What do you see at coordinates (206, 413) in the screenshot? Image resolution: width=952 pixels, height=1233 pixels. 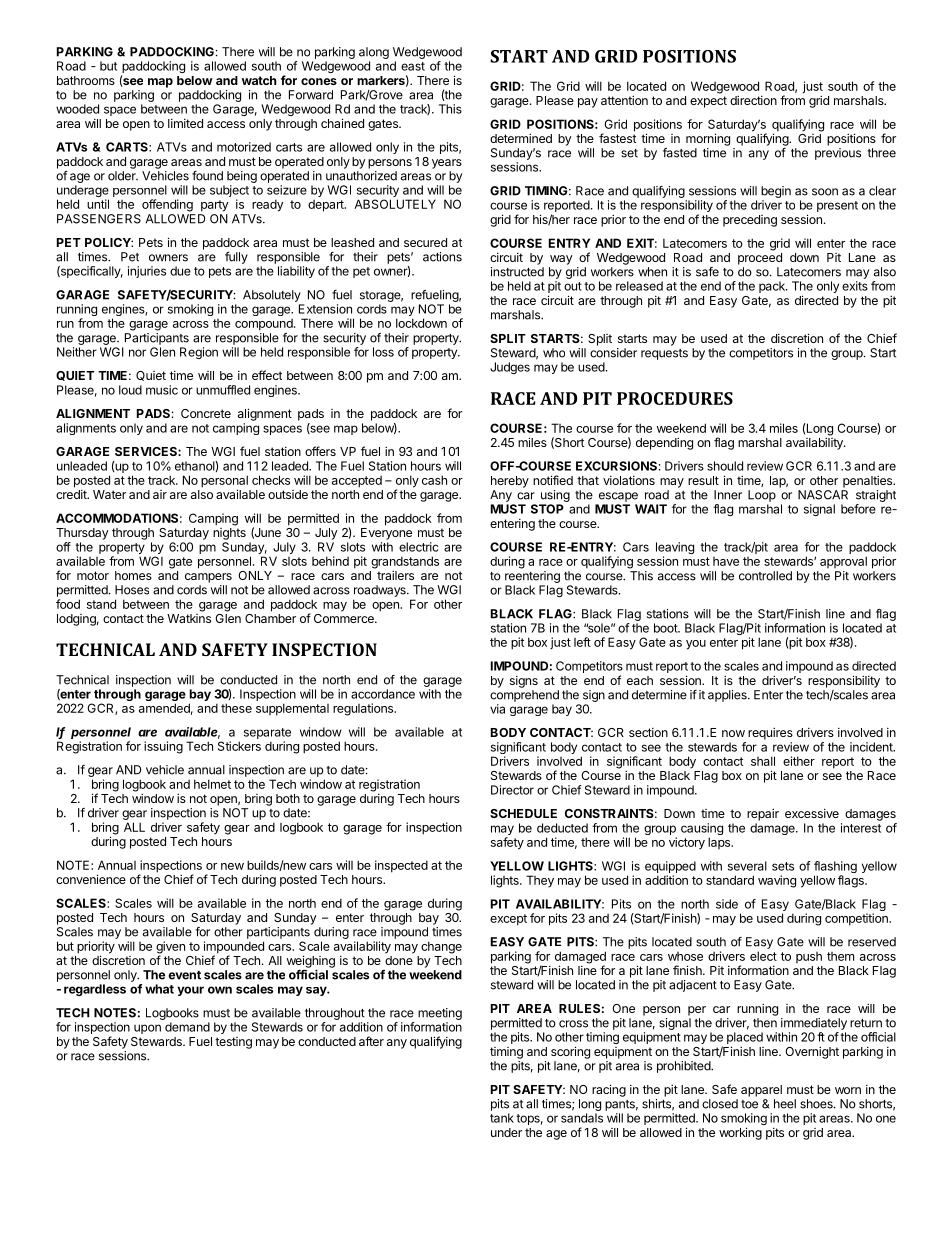 I see `Concrete` at bounding box center [206, 413].
